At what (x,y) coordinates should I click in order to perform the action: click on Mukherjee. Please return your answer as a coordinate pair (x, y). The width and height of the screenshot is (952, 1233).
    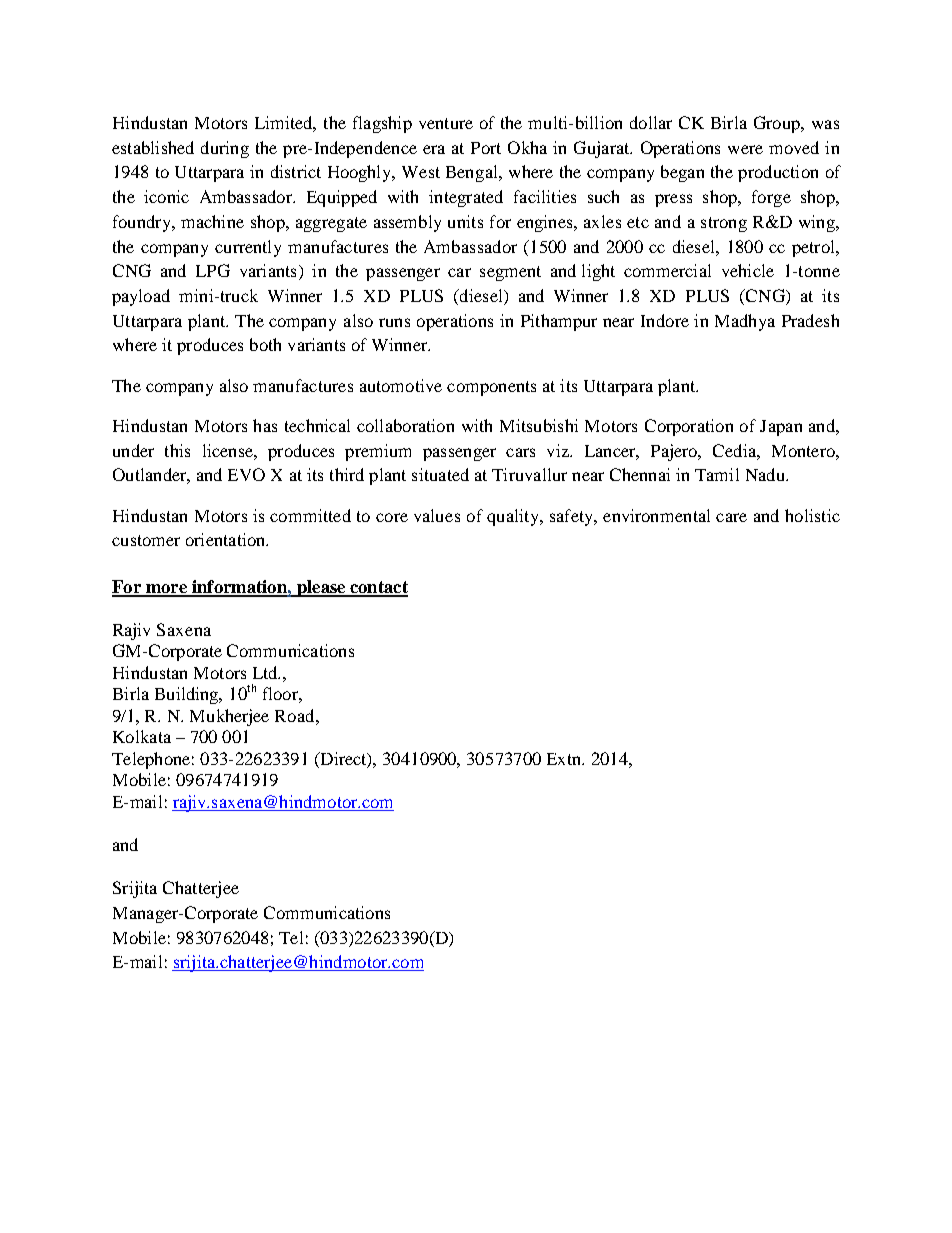
    Looking at the image, I should click on (229, 717).
